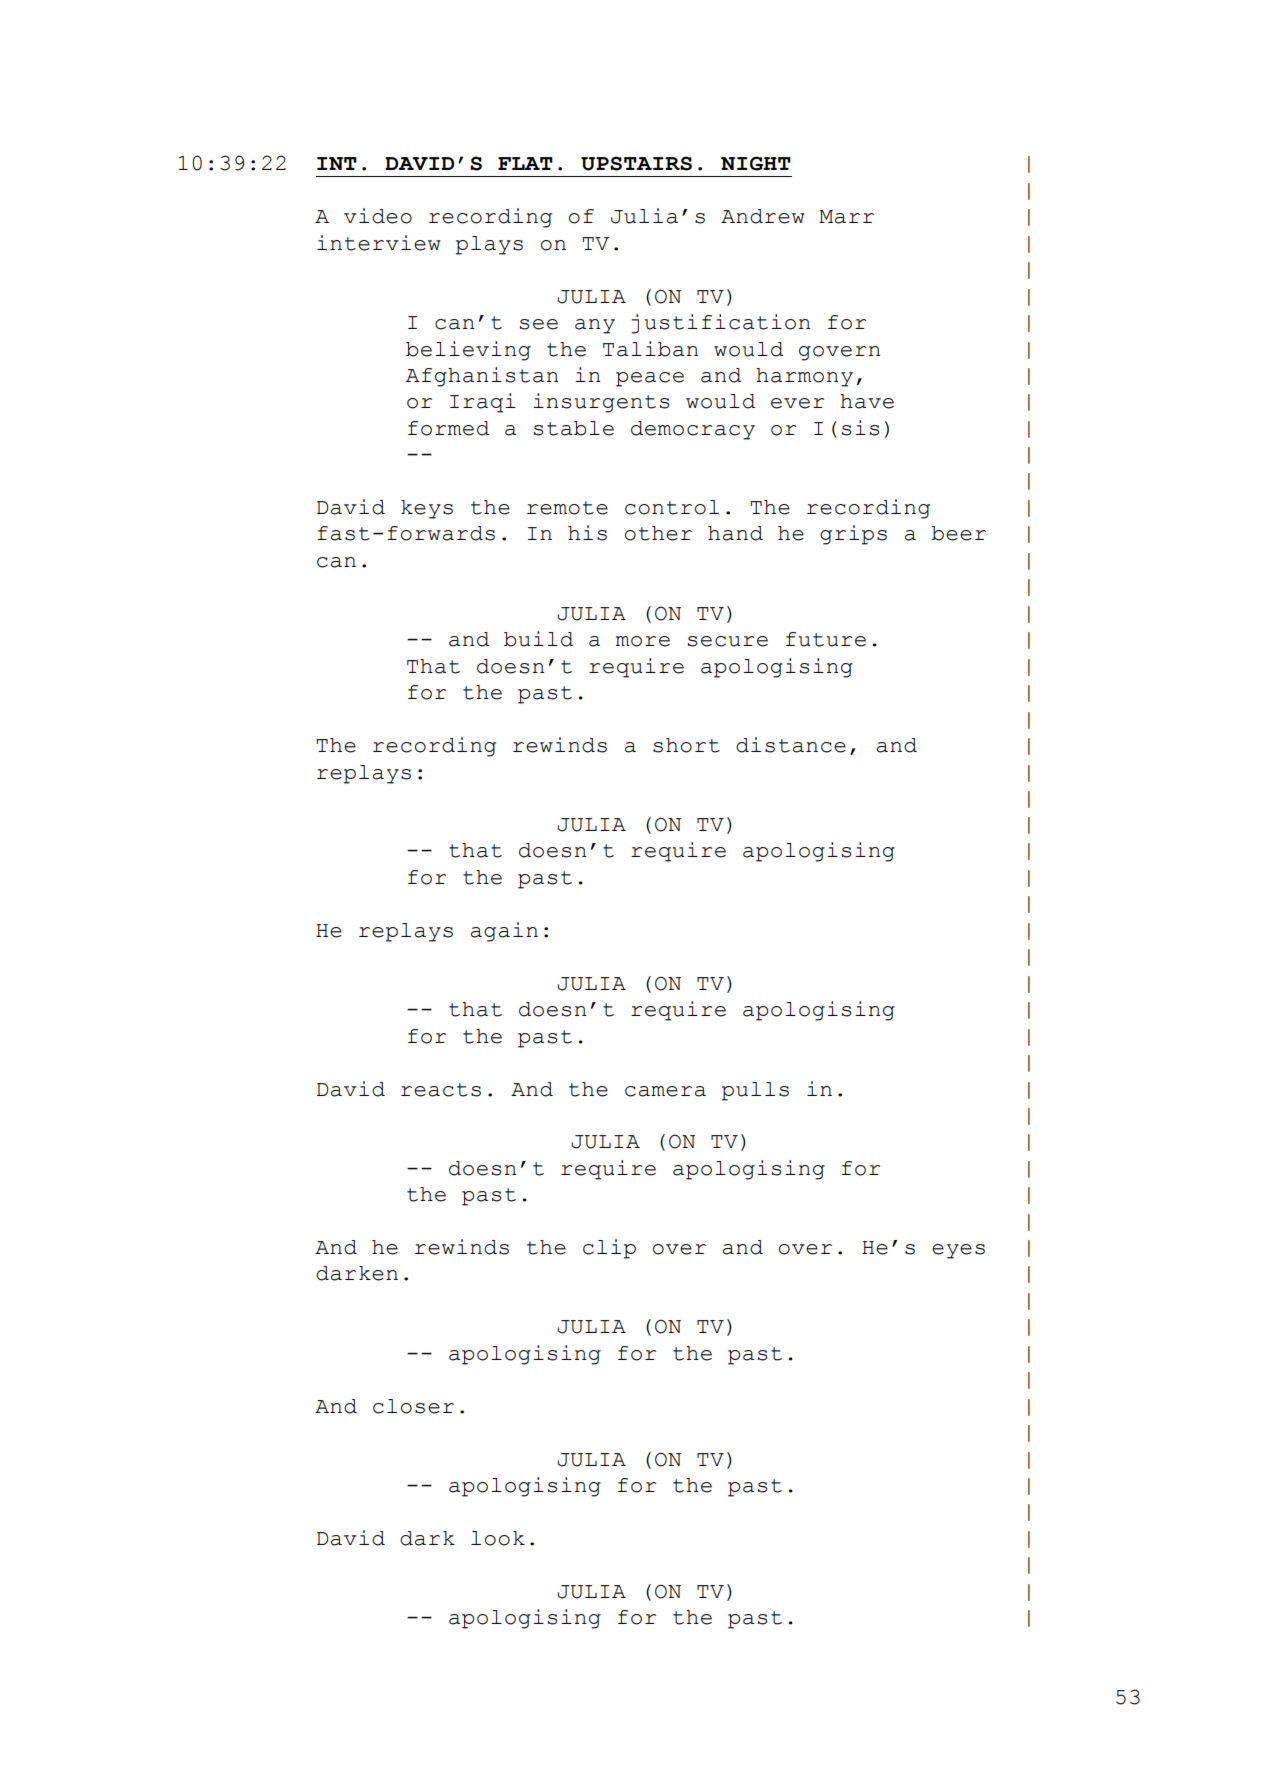 The image size is (1262, 1786). Describe the element at coordinates (755, 1091) in the screenshot. I see `pulls` at that location.
